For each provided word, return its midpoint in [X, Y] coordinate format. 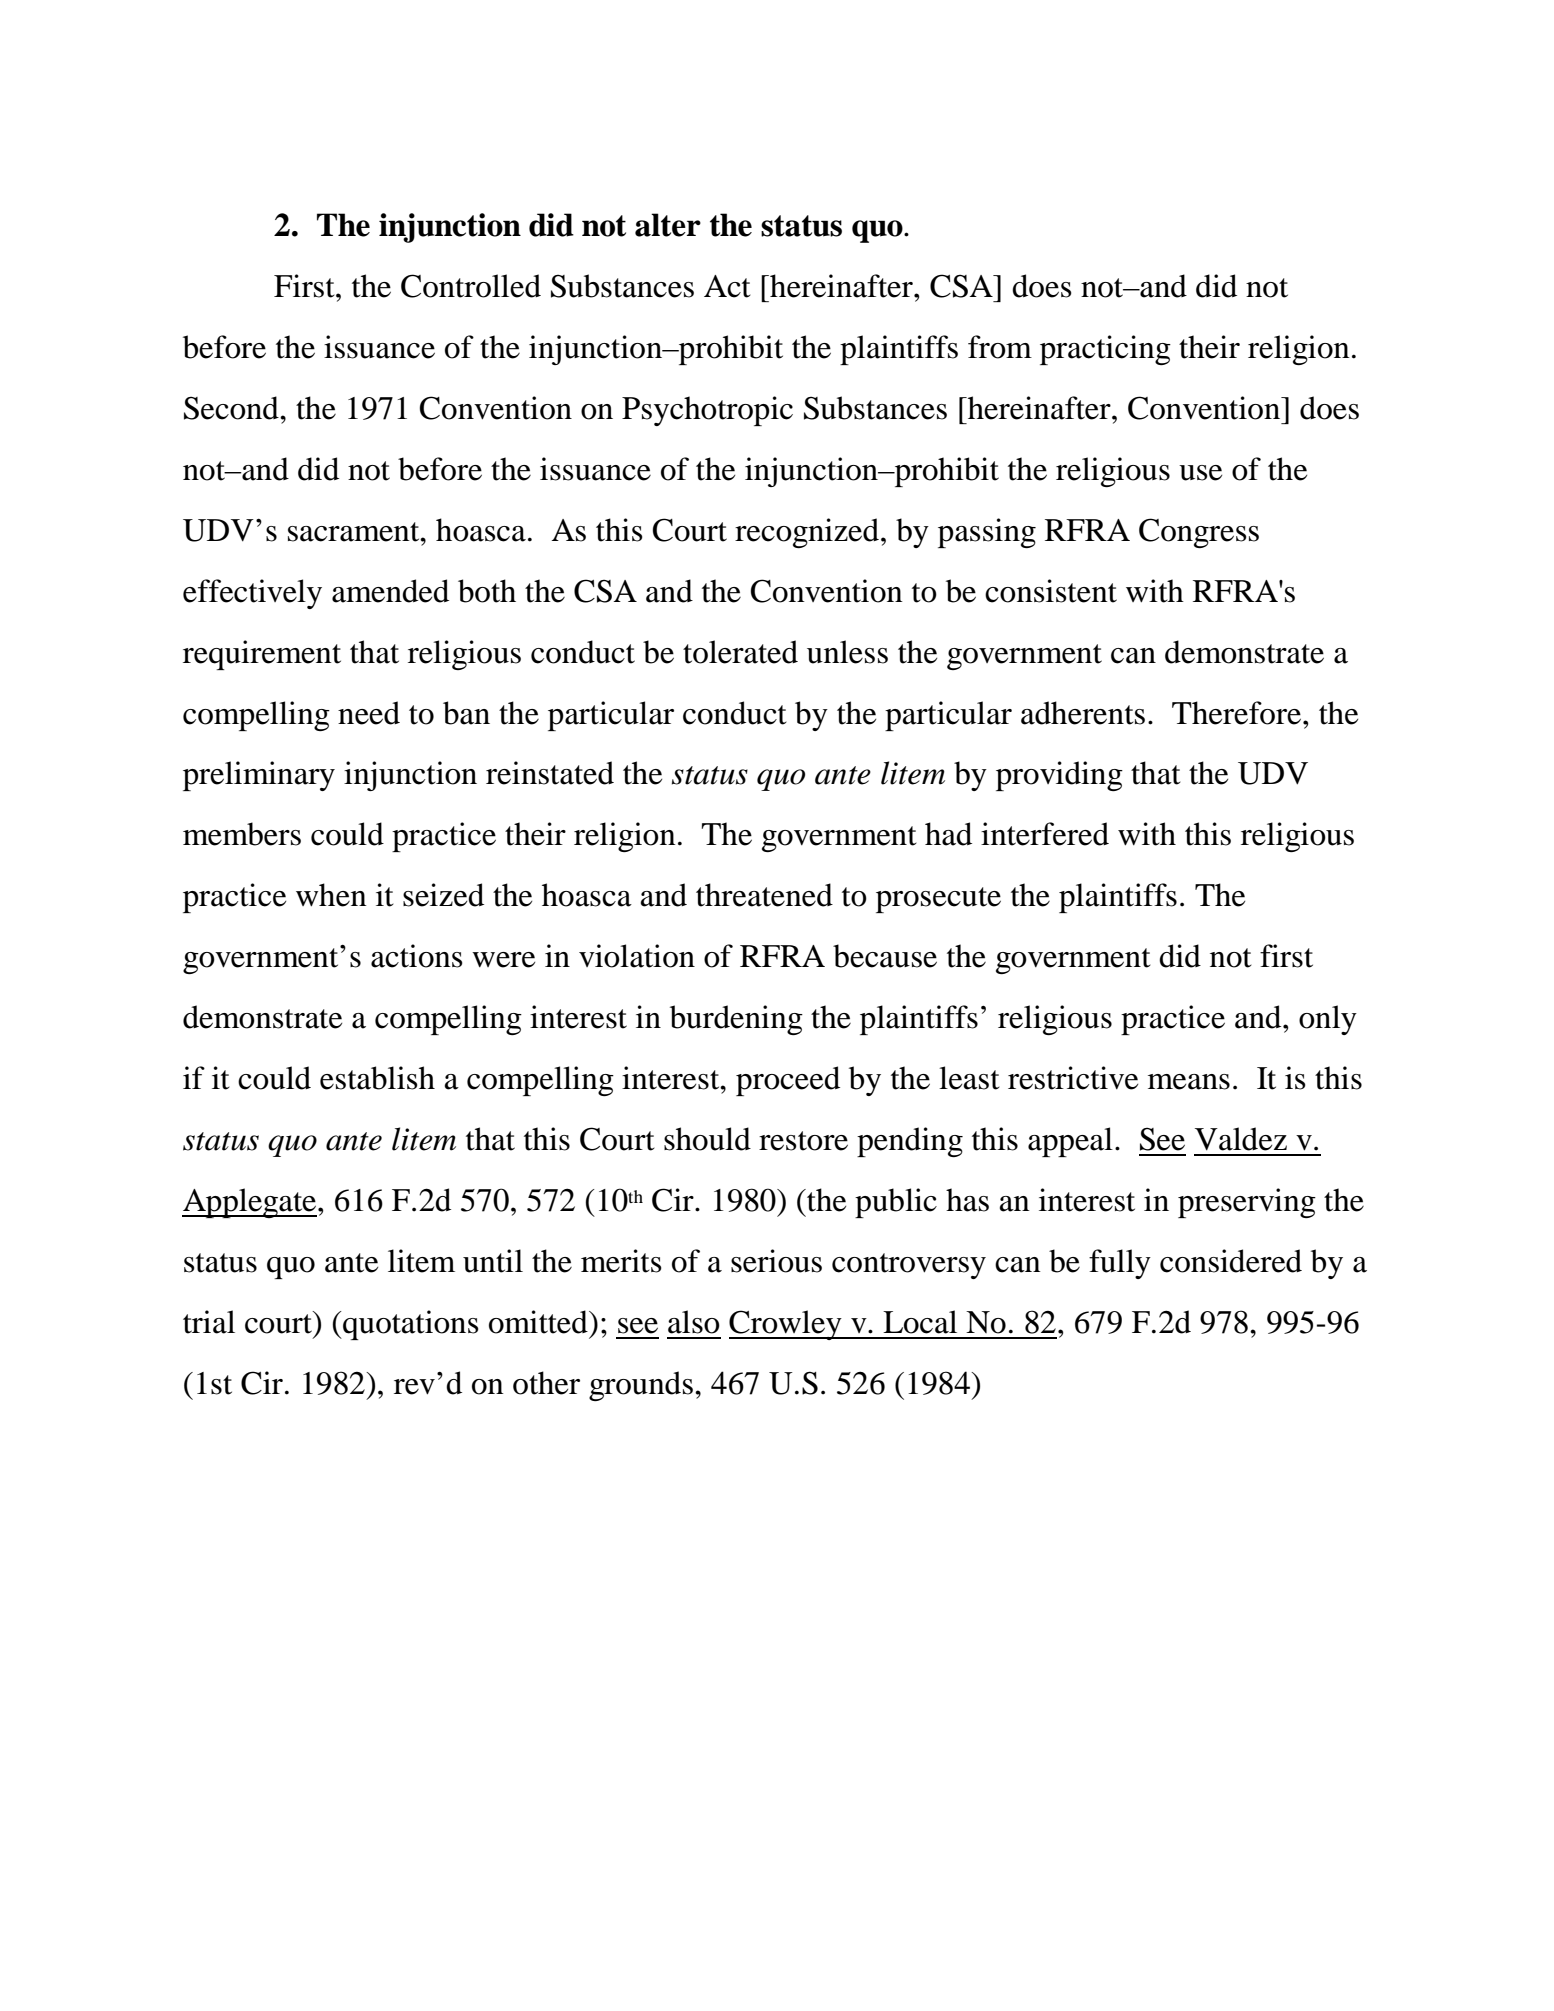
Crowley [786, 1325]
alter [668, 225]
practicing [1105, 350]
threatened [764, 895]
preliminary [259, 776]
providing [1059, 776]
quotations [410, 1325]
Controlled [471, 286]
